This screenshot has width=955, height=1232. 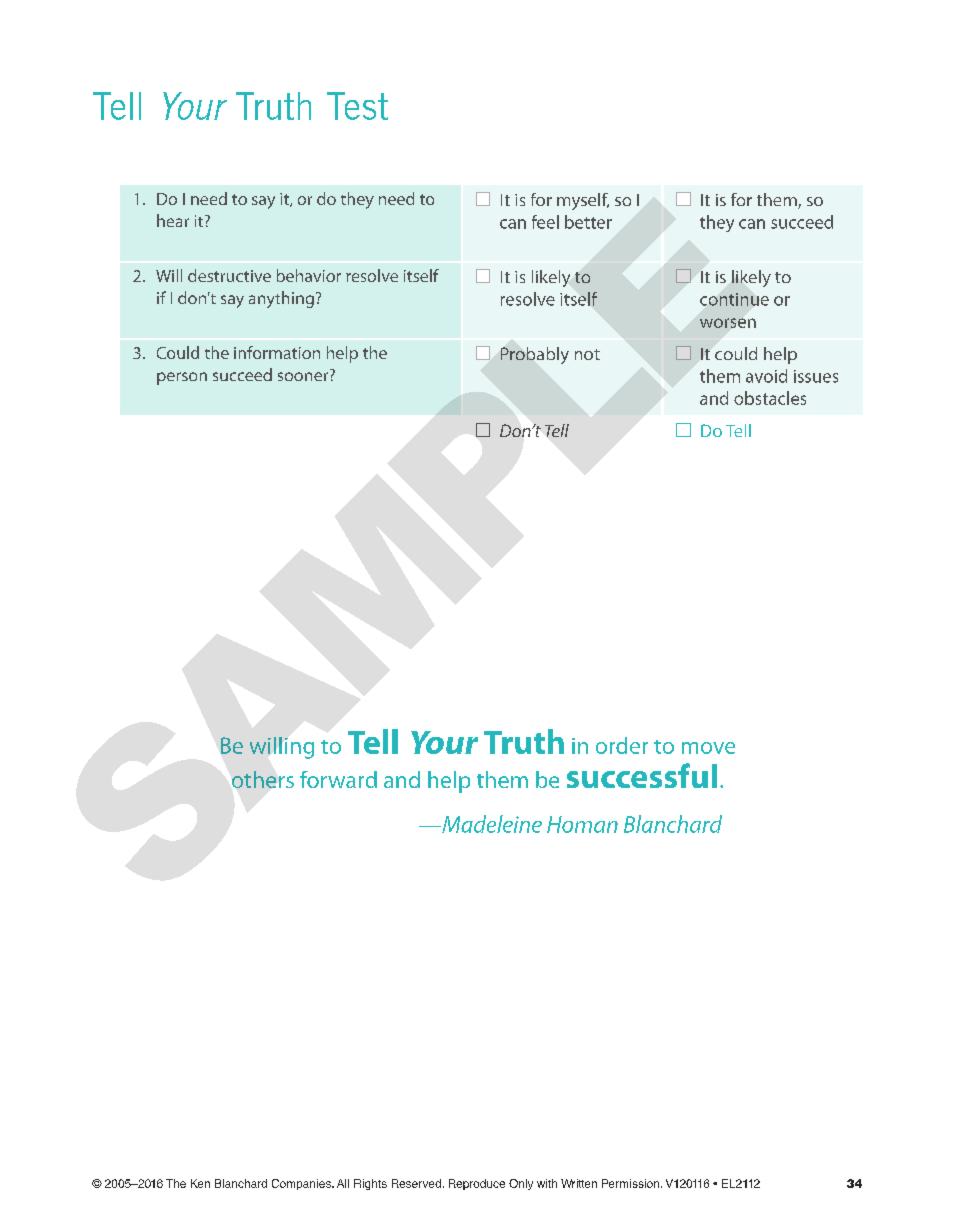 What do you see at coordinates (491, 824) in the screenshot?
I see `Madeleine` at bounding box center [491, 824].
